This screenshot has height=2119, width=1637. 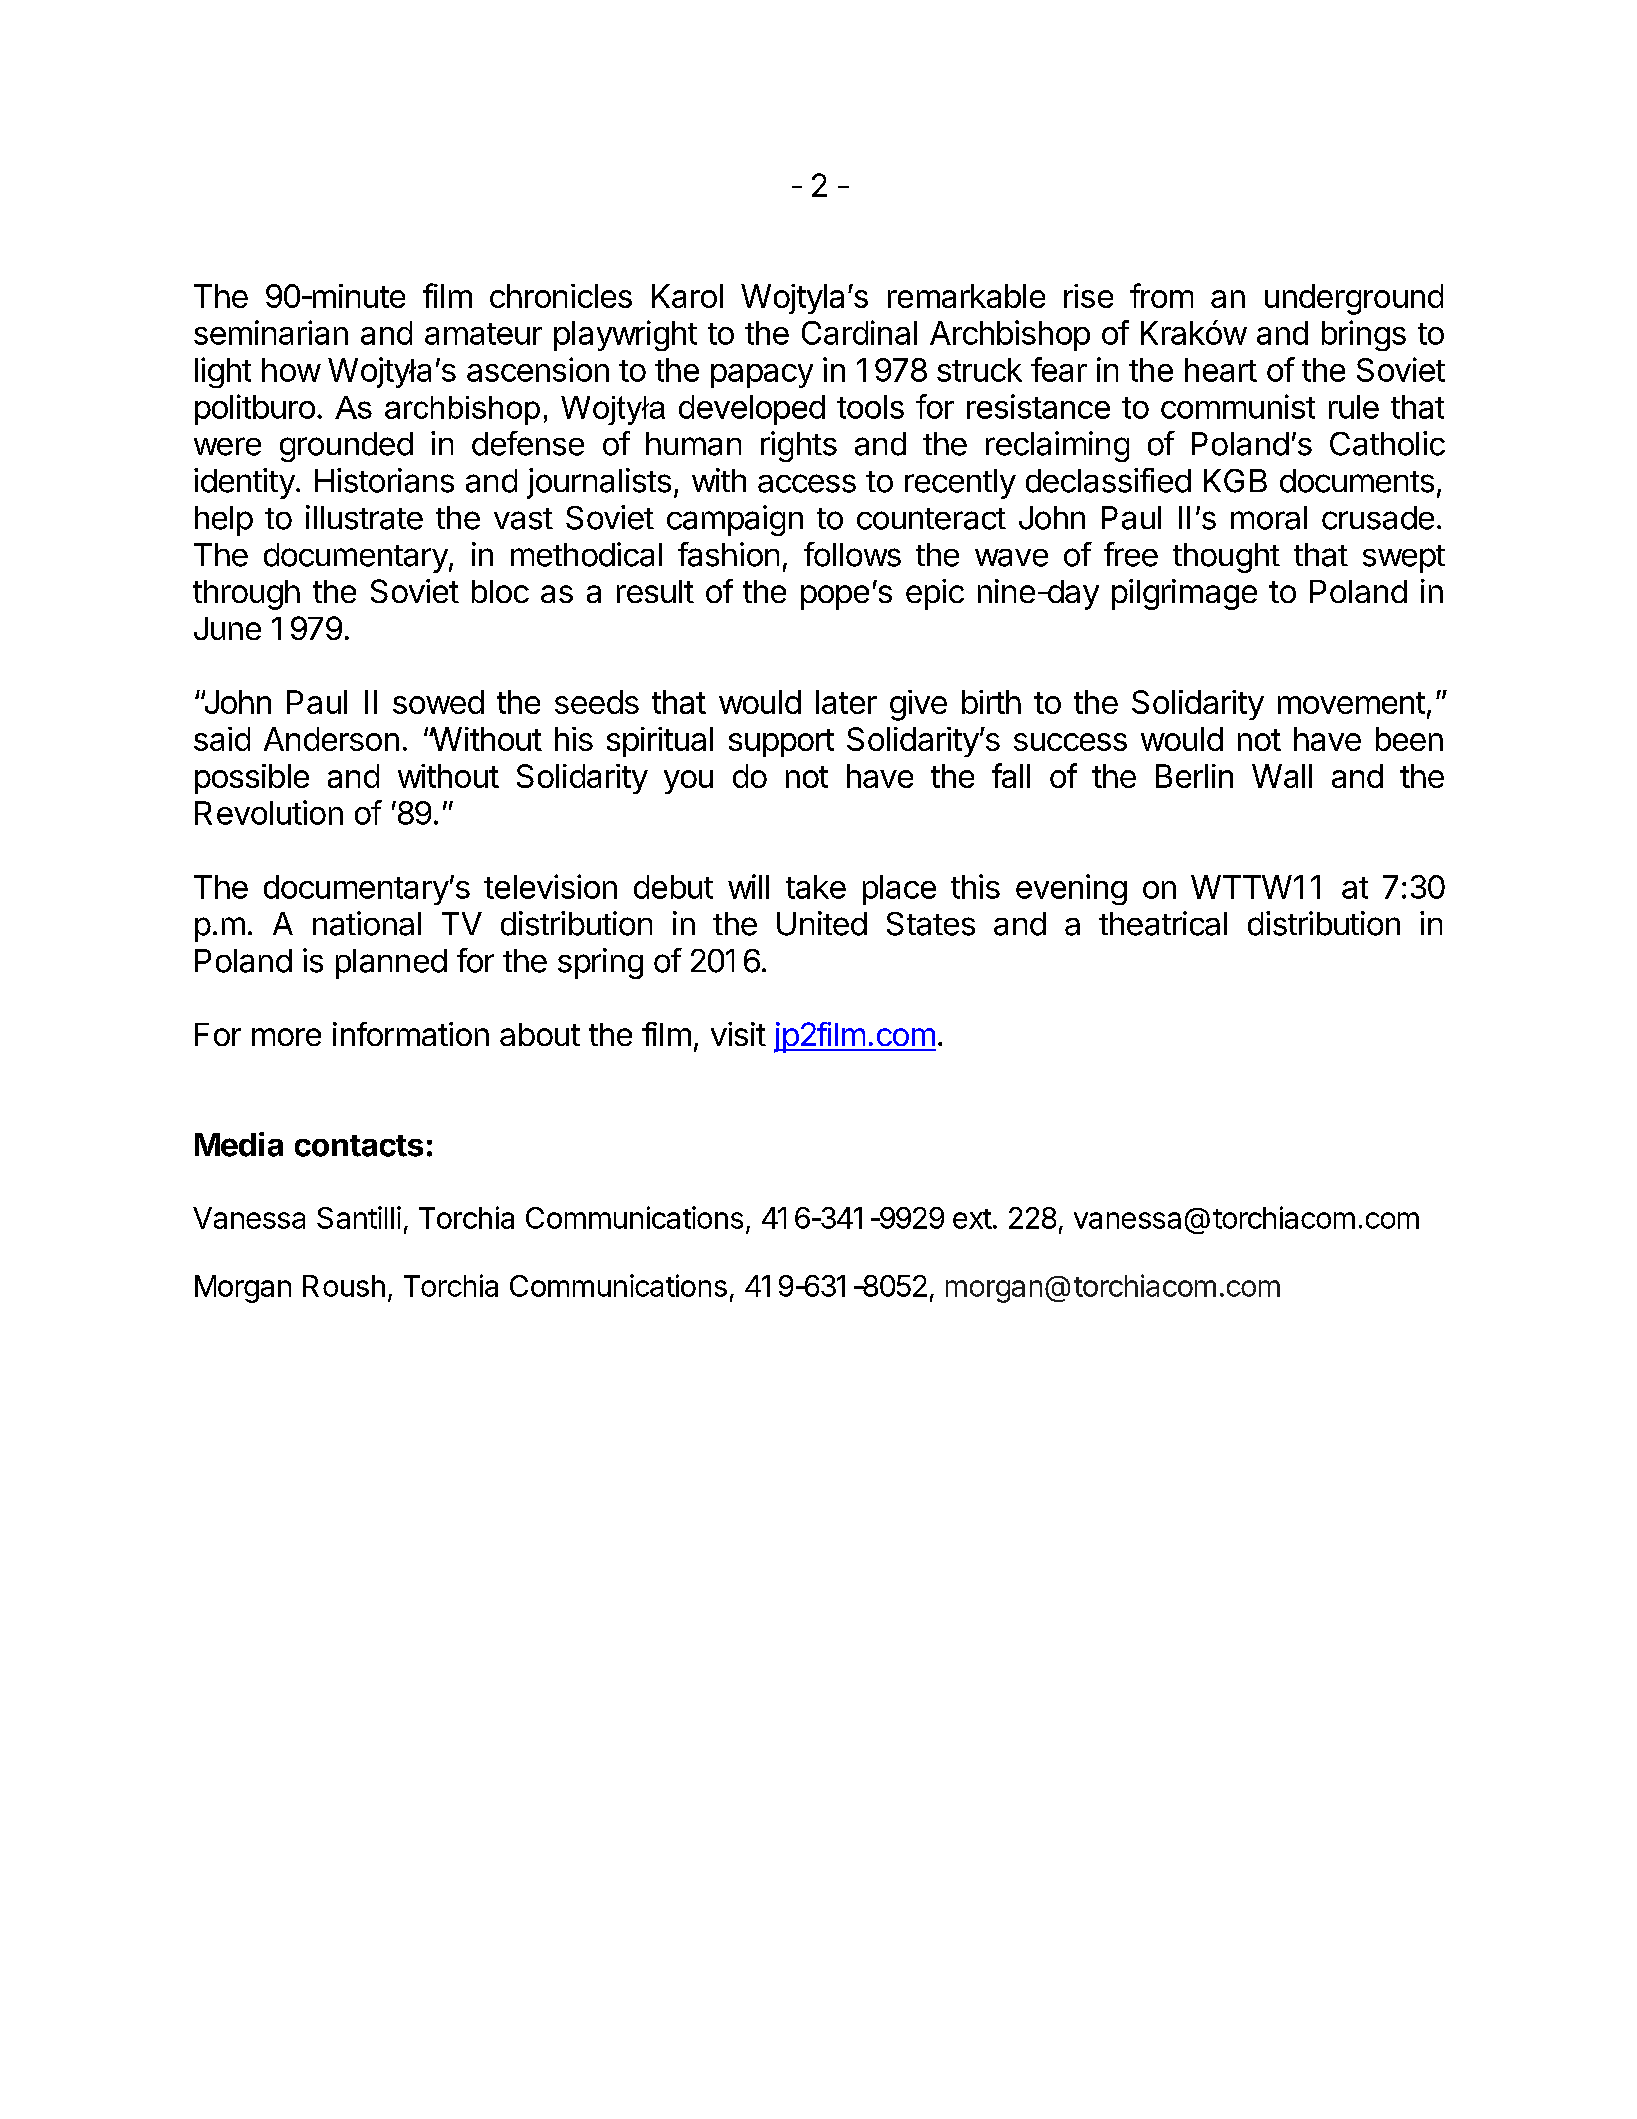 I want to click on illustrate, so click(x=364, y=517).
